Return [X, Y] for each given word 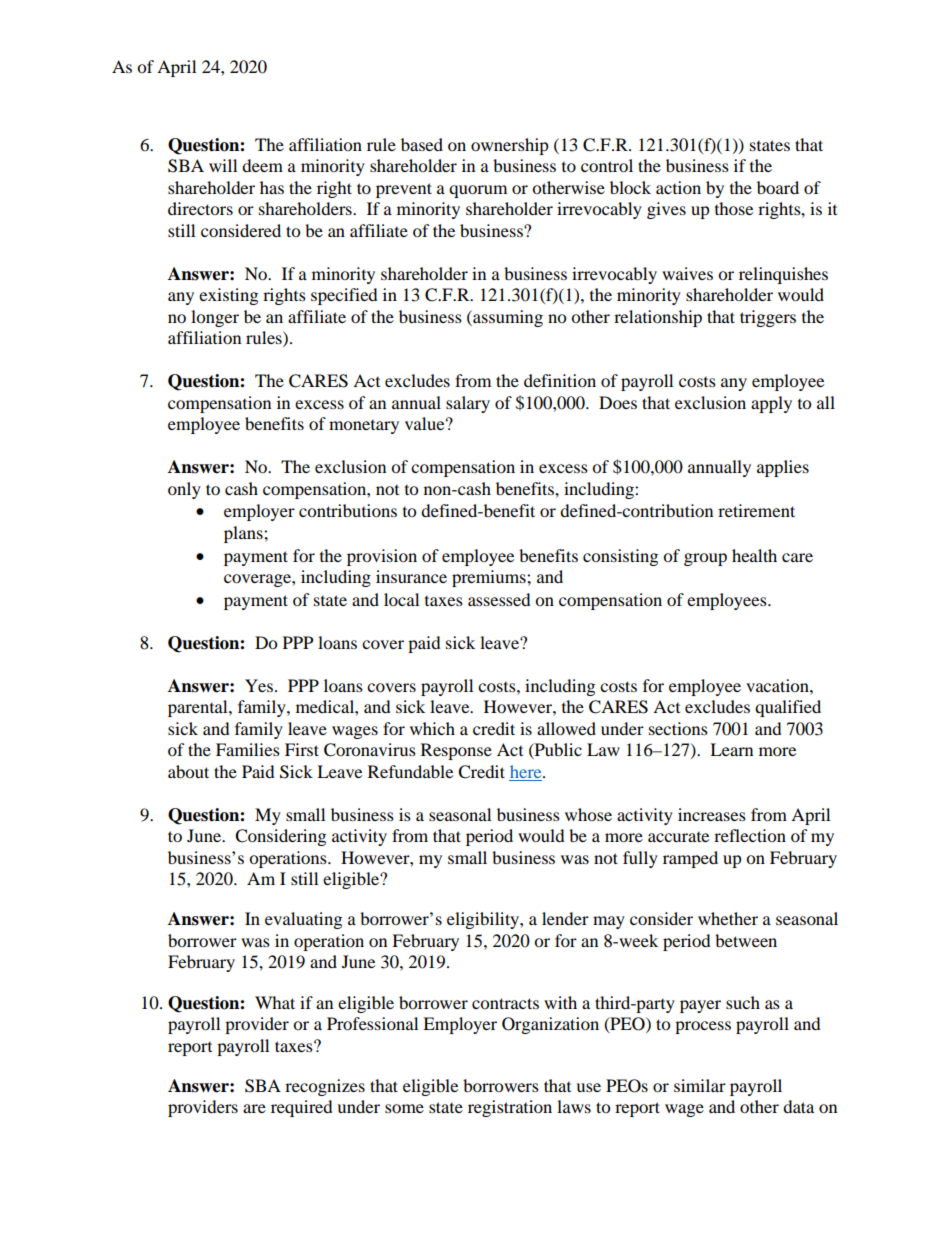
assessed [499, 599]
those [734, 208]
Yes [259, 685]
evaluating [303, 920]
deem [262, 165]
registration [510, 1108]
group [705, 559]
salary [468, 404]
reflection [750, 835]
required [302, 1108]
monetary [364, 427]
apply [771, 404]
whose [588, 814]
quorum [478, 191]
